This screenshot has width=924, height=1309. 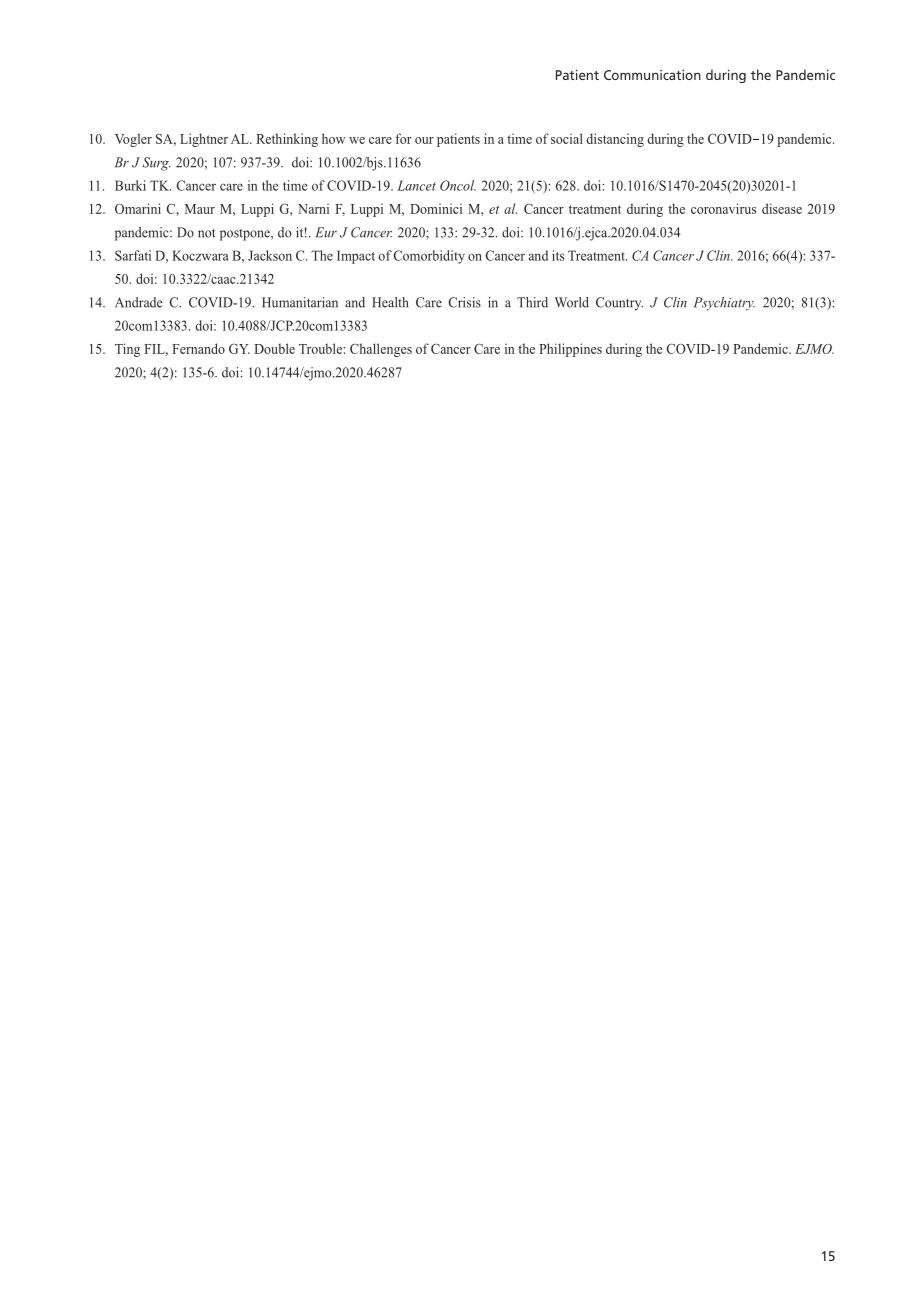 I want to click on Crisis, so click(x=464, y=302).
